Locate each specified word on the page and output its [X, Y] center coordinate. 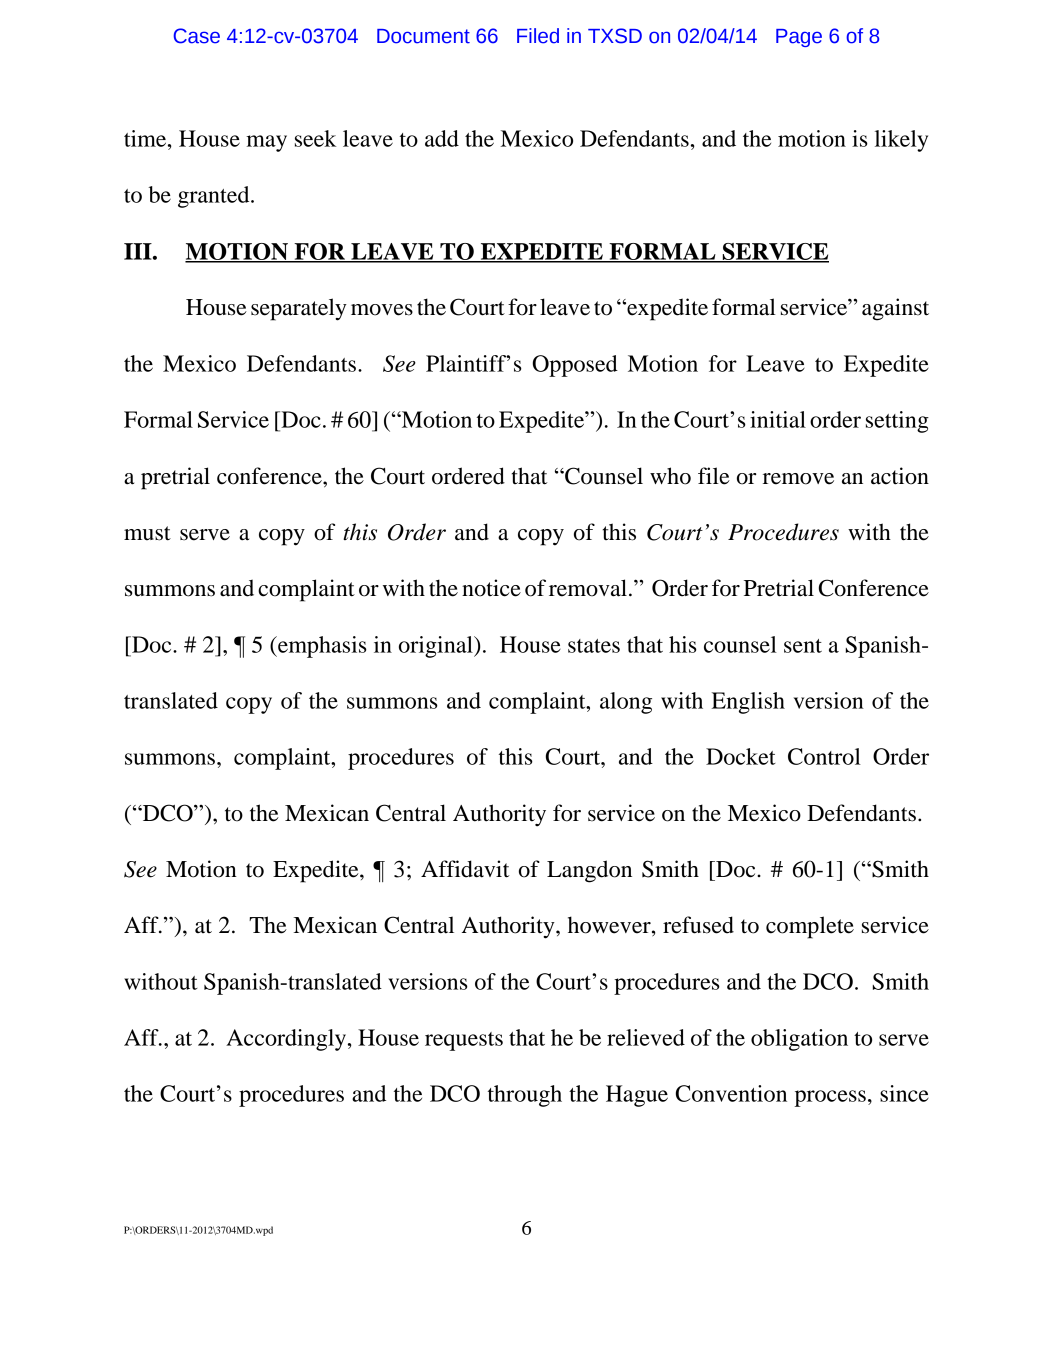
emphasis [321, 647]
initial [778, 419]
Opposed [575, 366]
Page [799, 38]
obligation [799, 1040]
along [626, 703]
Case [196, 36]
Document [423, 36]
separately [299, 309]
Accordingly [286, 1040]
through [525, 1096]
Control [824, 756]
